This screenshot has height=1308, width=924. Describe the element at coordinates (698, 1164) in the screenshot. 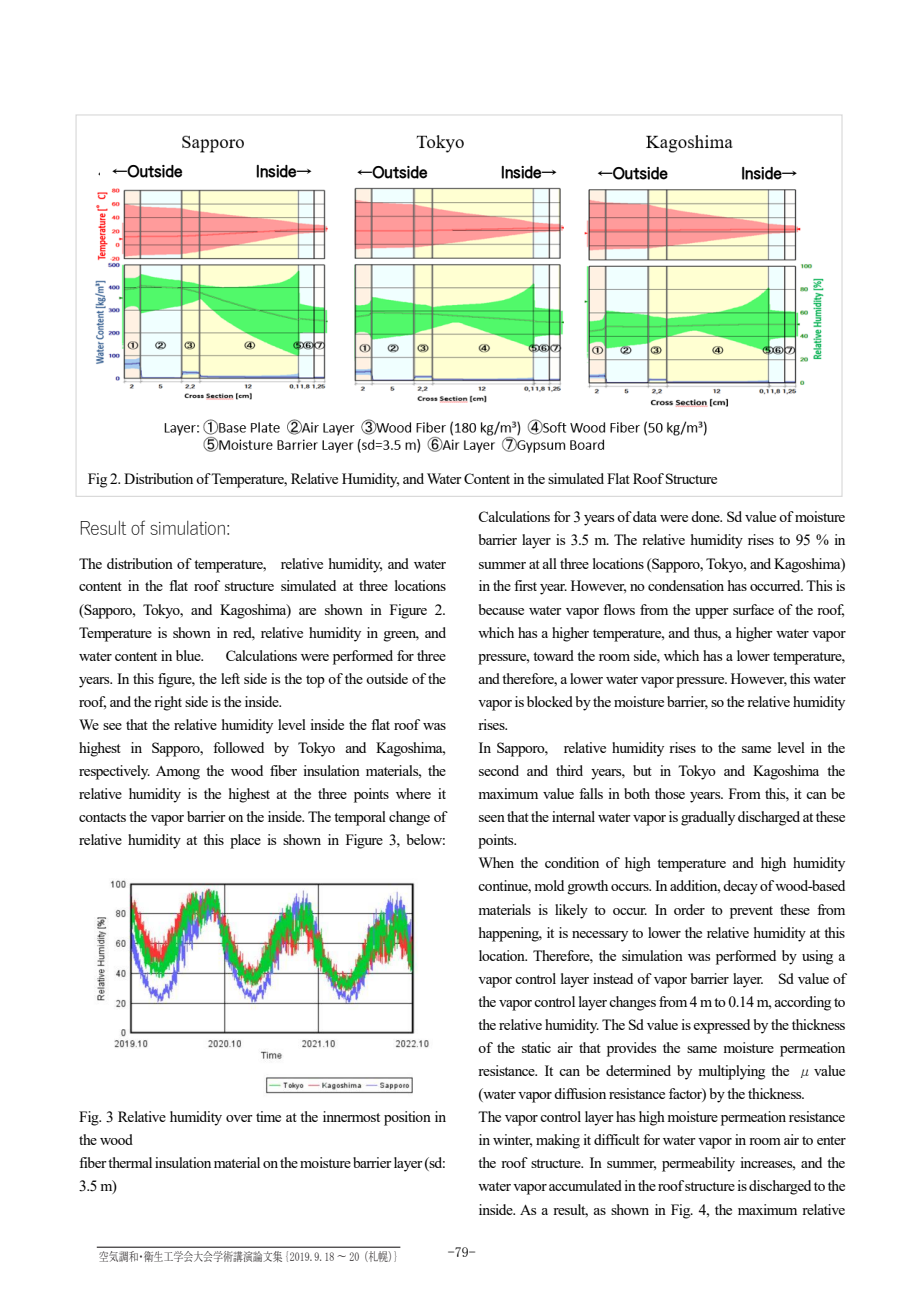

I see `permeability` at that location.
